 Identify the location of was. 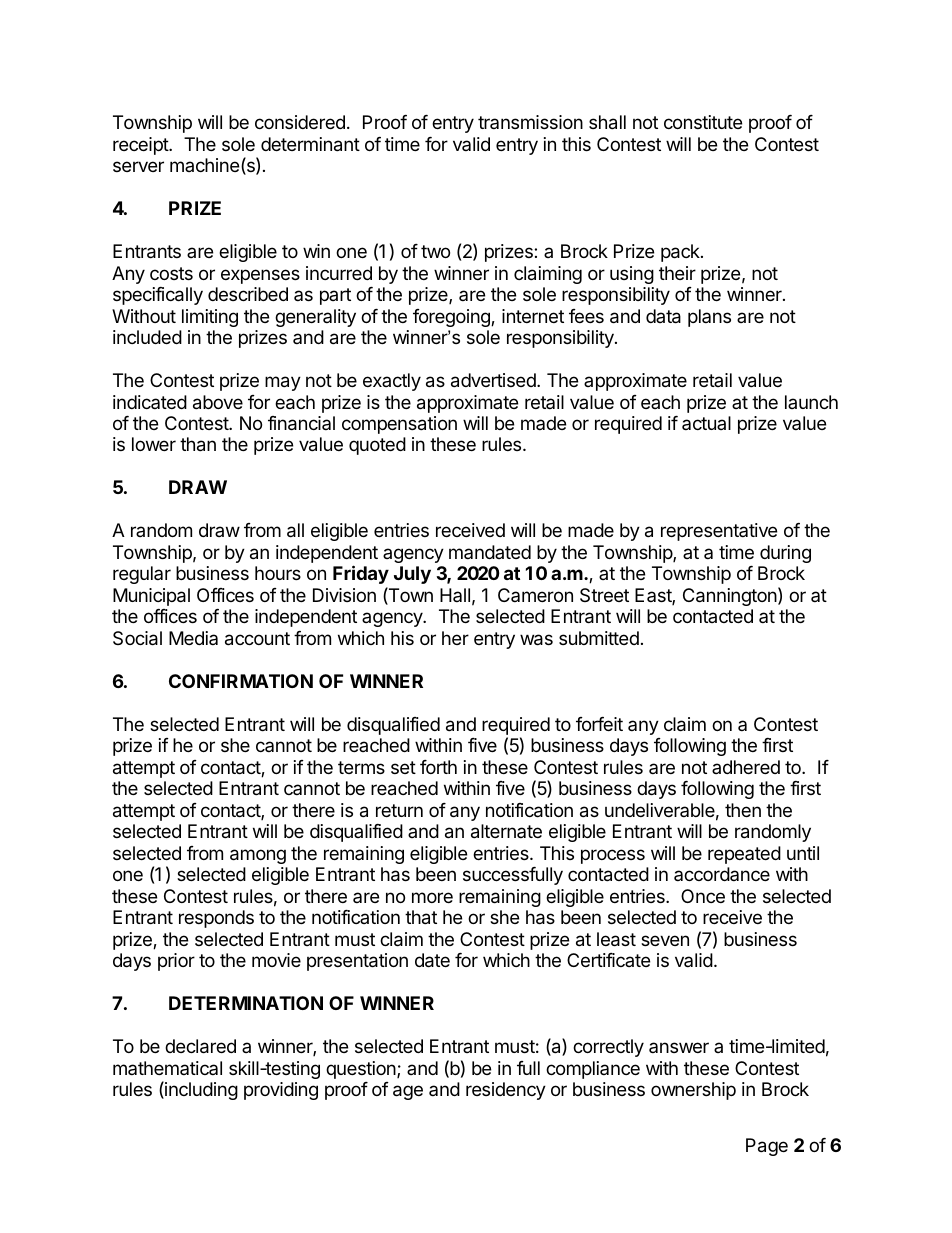
(536, 640).
